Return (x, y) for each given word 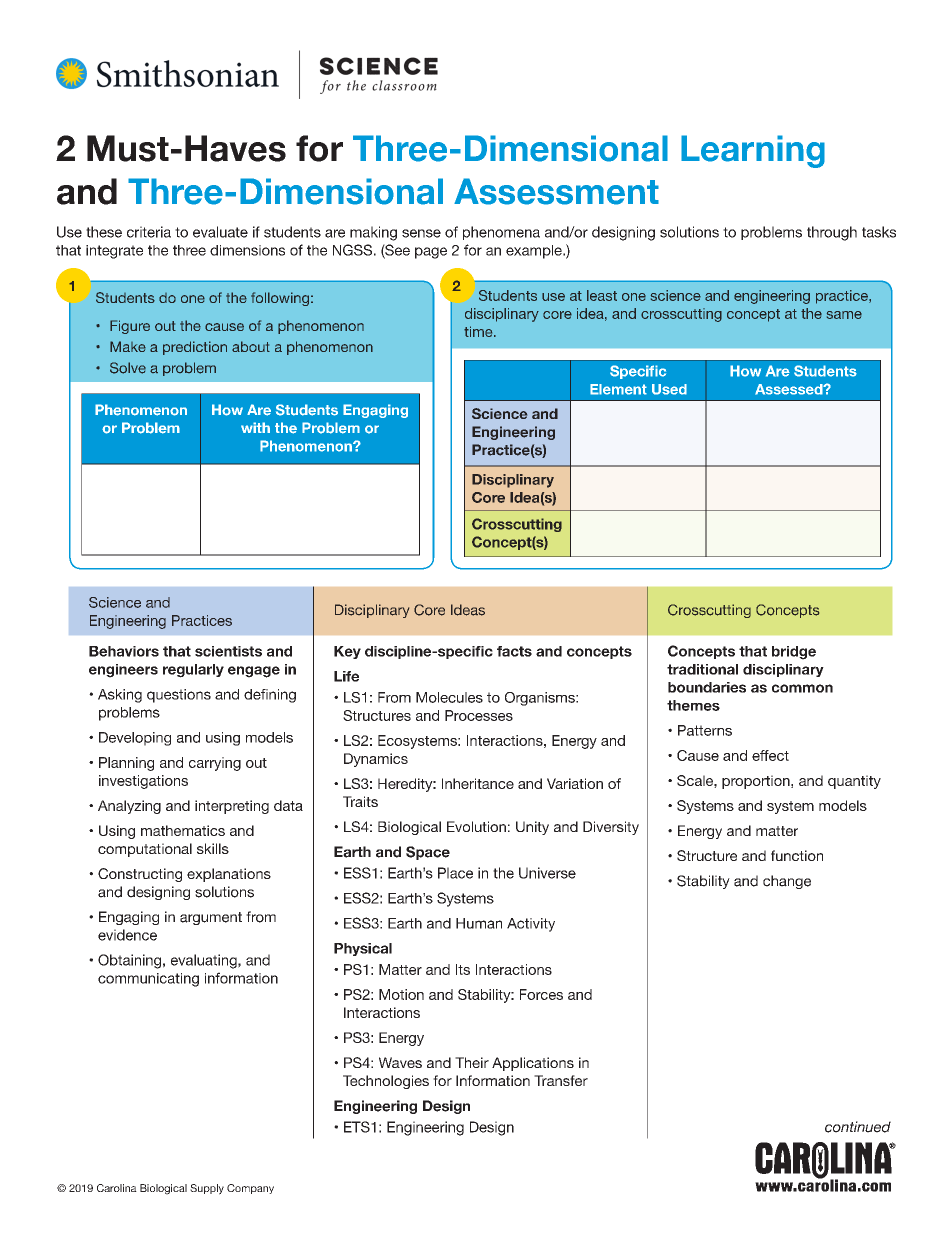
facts (514, 651)
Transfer (561, 1080)
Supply (207, 1189)
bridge (794, 653)
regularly (193, 671)
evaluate (220, 232)
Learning (753, 151)
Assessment (556, 191)
